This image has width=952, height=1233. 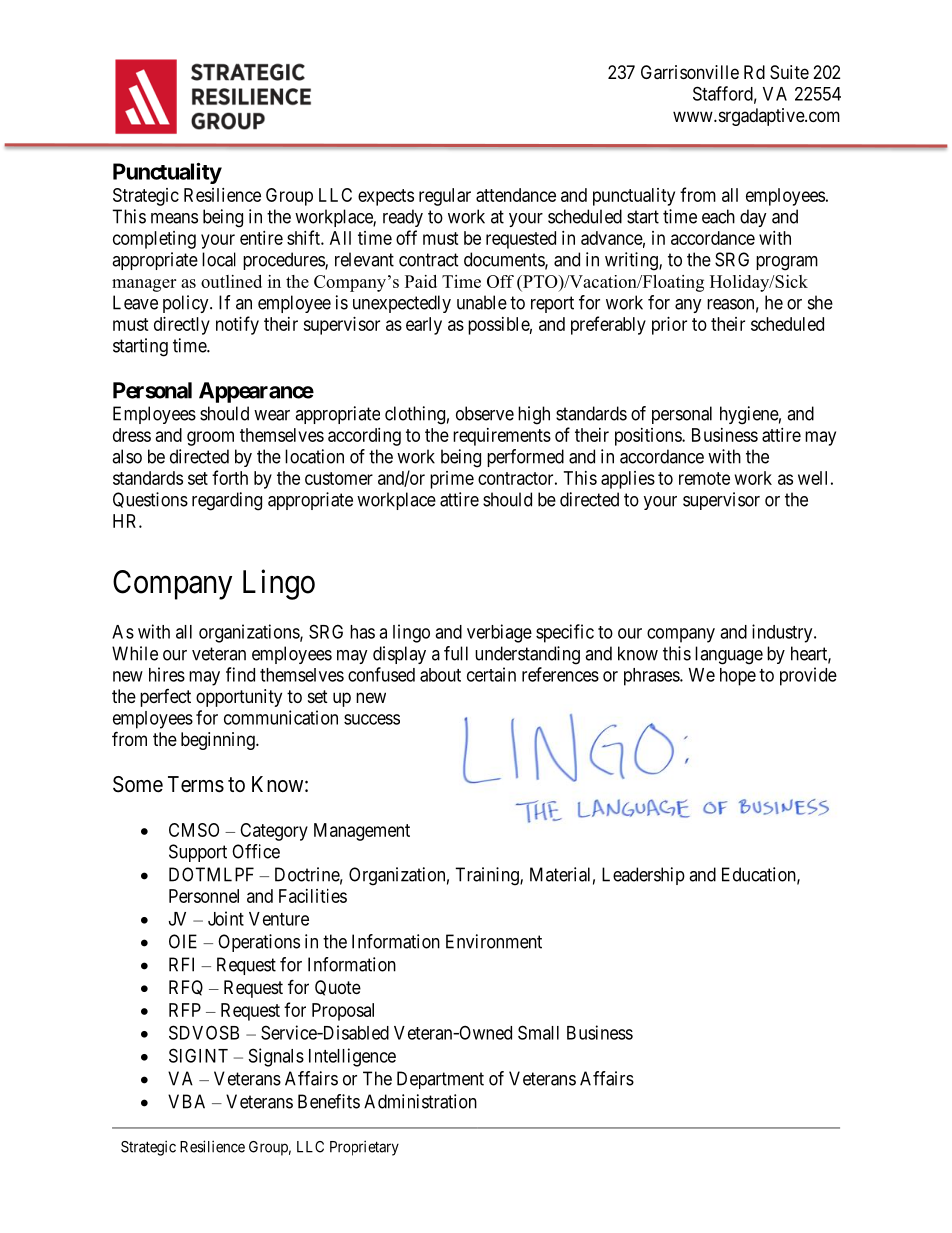 I want to click on Leadership, so click(x=643, y=876).
